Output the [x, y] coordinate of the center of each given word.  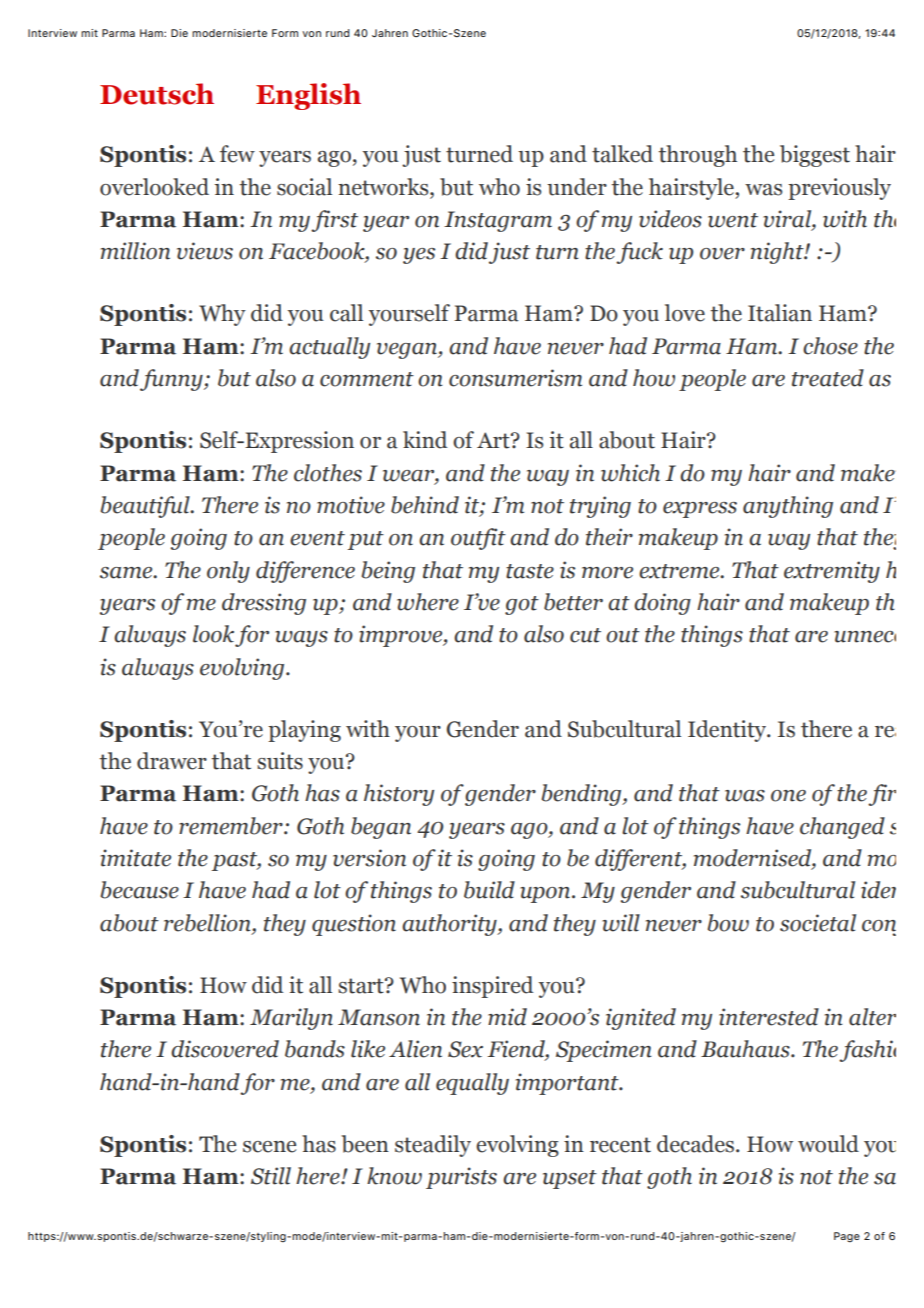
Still [271, 1176]
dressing [264, 604]
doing [662, 604]
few [237, 154]
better [573, 602]
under [577, 187]
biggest [815, 156]
